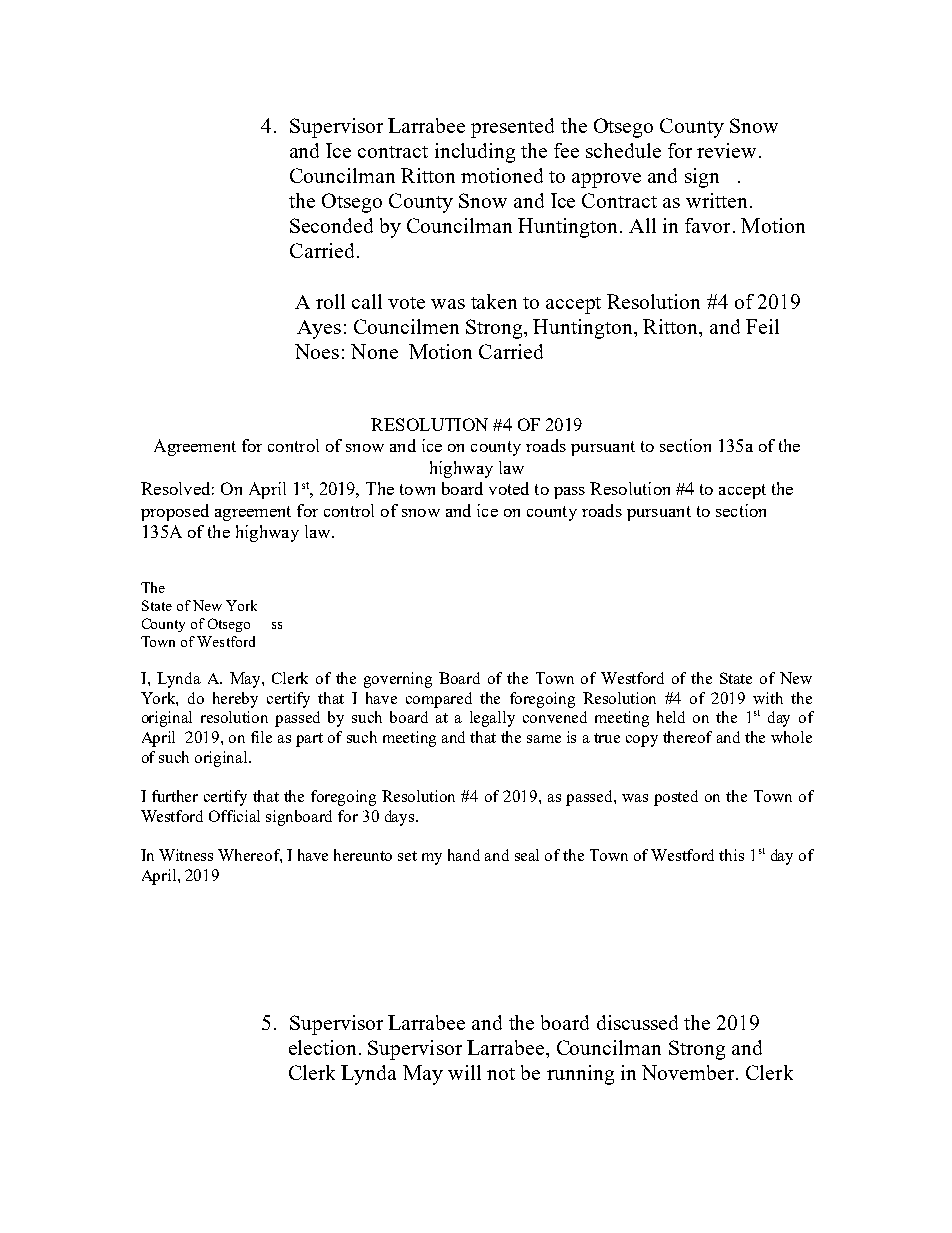 The image size is (952, 1233). What do you see at coordinates (464, 855) in the image?
I see `hand` at bounding box center [464, 855].
